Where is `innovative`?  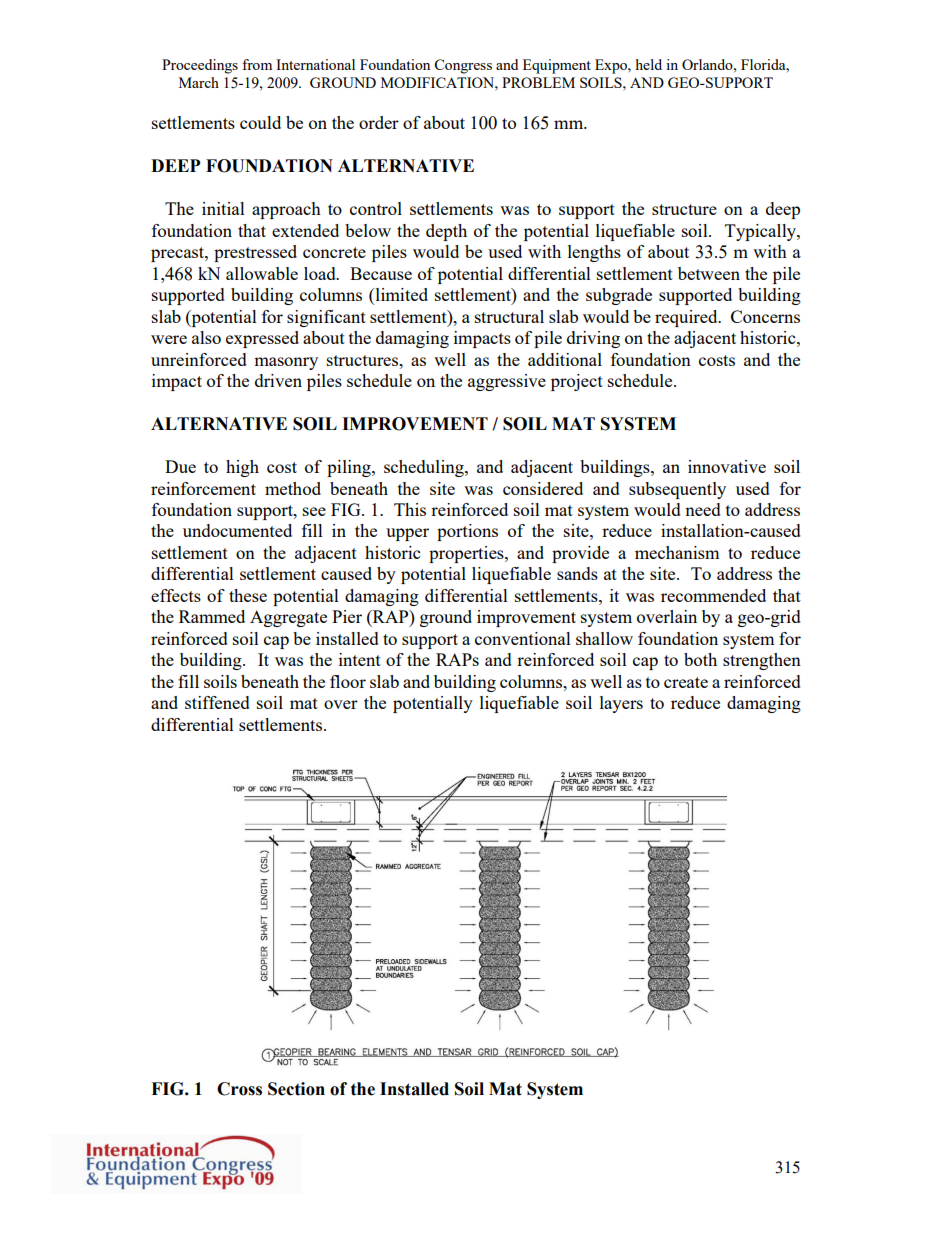 innovative is located at coordinates (727, 466).
